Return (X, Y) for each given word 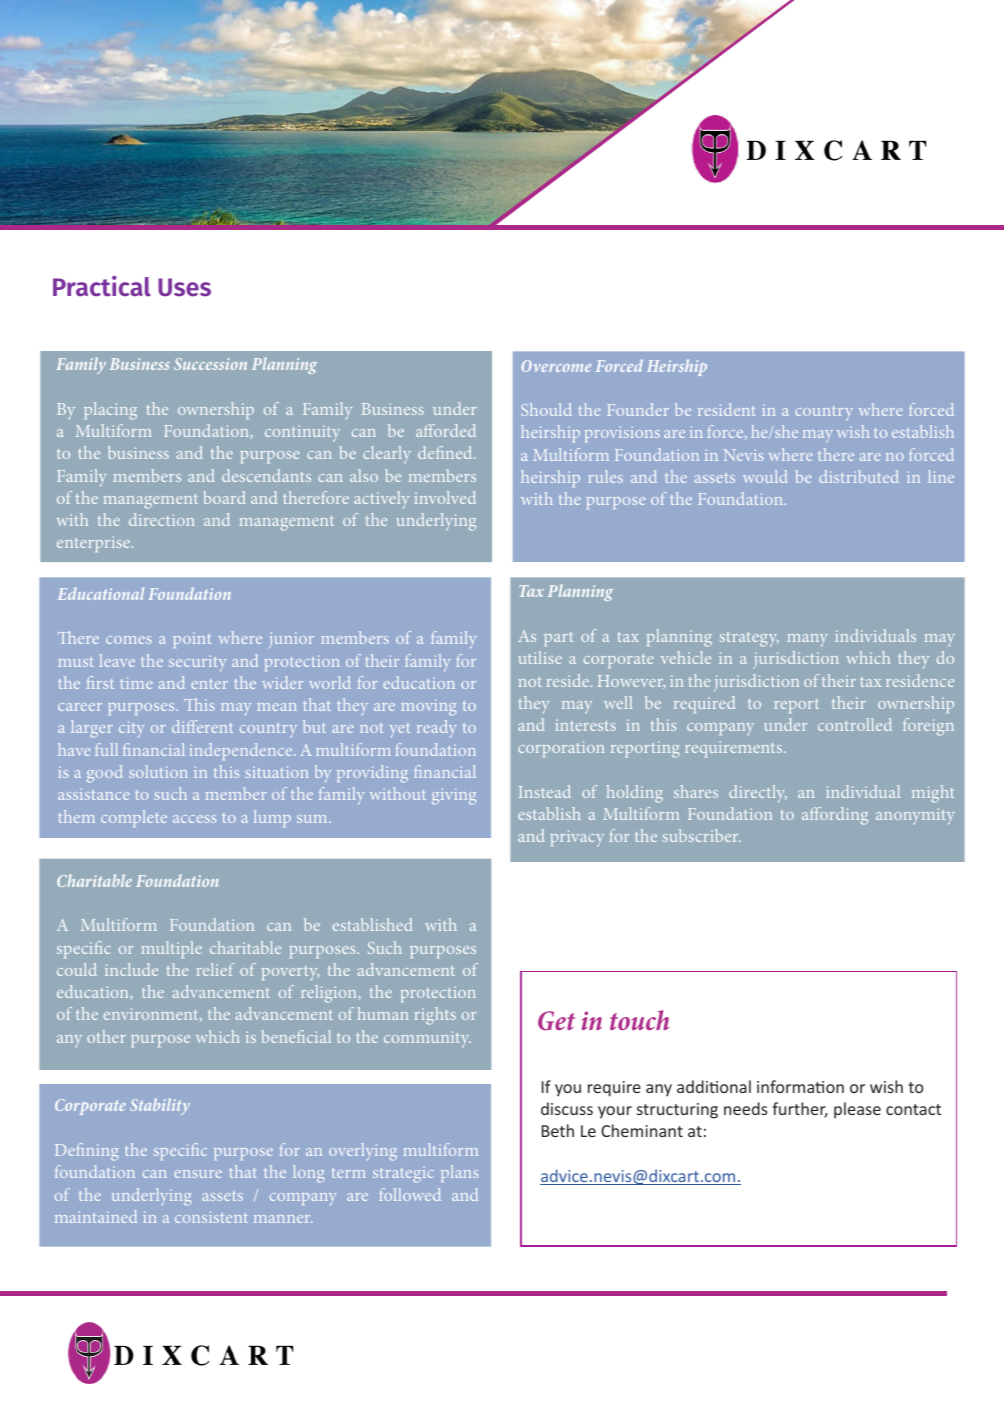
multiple (172, 949)
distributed (859, 476)
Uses (184, 287)
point (192, 640)
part (558, 639)
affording (835, 816)
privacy (577, 838)
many (808, 640)
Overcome (556, 366)
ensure (198, 1174)
